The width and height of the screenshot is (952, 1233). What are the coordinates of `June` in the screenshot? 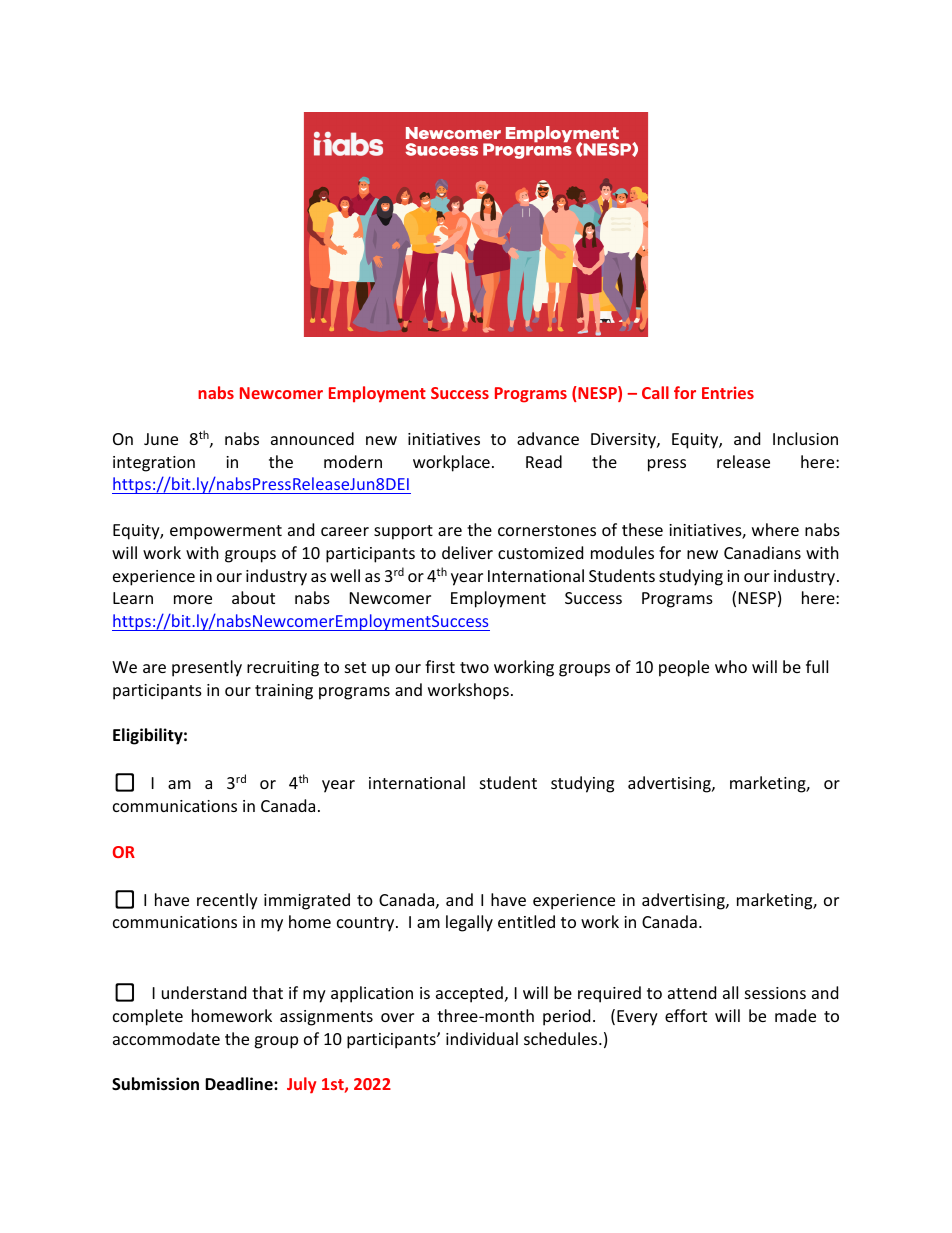 It's located at (161, 439).
